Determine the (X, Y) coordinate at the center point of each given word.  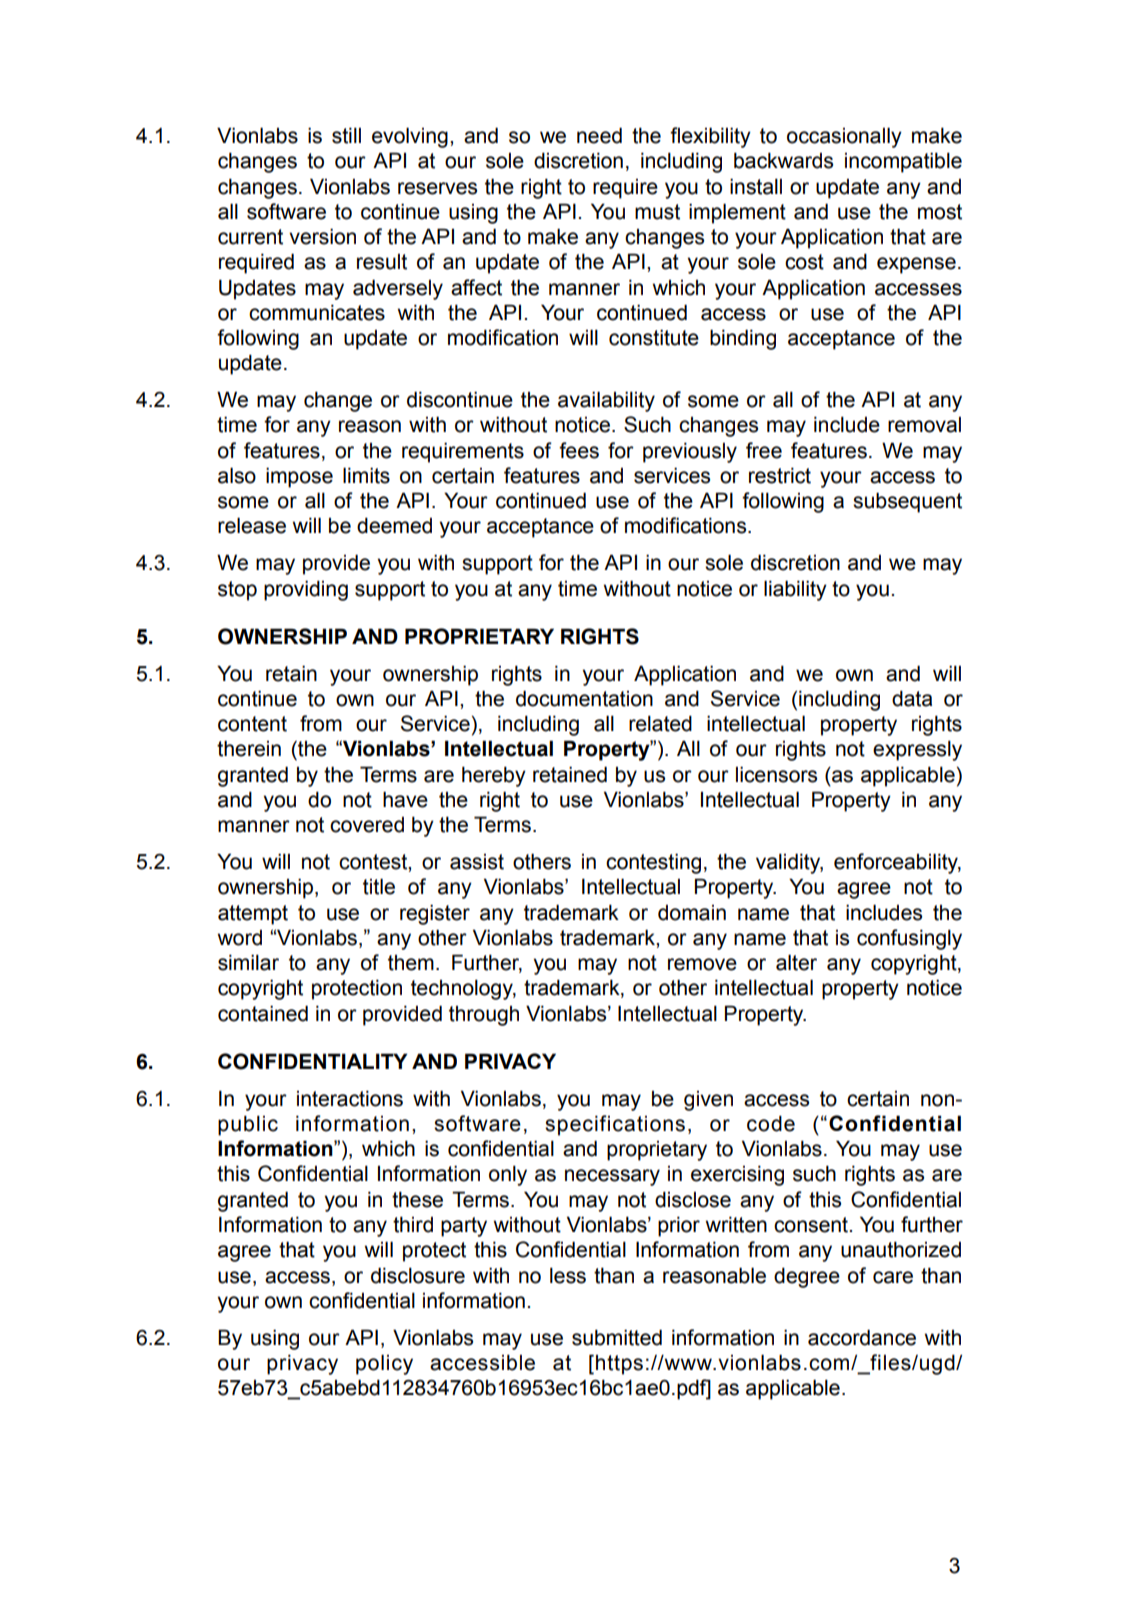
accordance (862, 1337)
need (599, 135)
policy (384, 1364)
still (346, 135)
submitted (617, 1337)
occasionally (844, 137)
